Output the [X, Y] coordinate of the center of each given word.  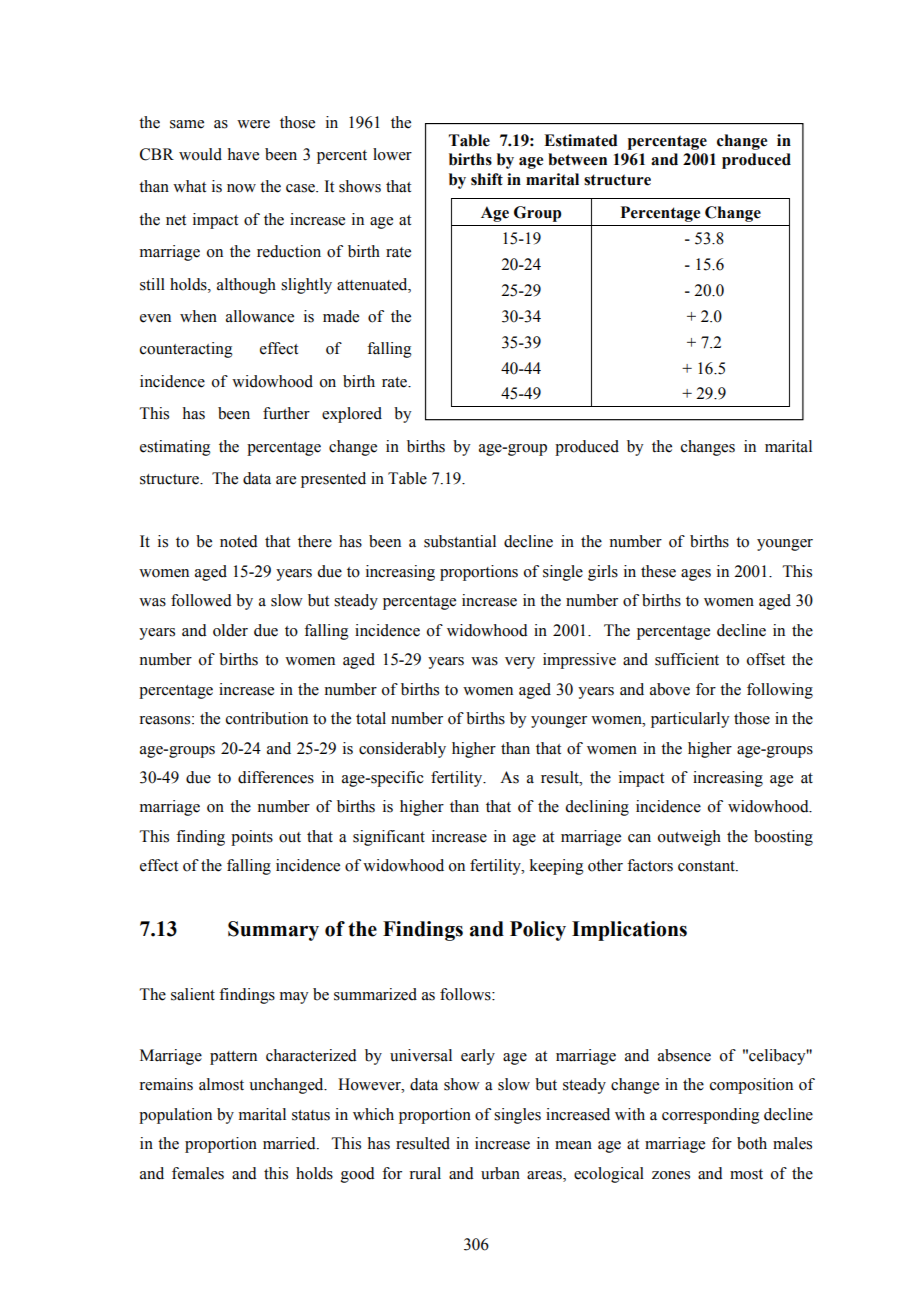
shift [487, 179]
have [243, 154]
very [520, 663]
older [230, 630]
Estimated [580, 140]
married [290, 1143]
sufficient [687, 659]
